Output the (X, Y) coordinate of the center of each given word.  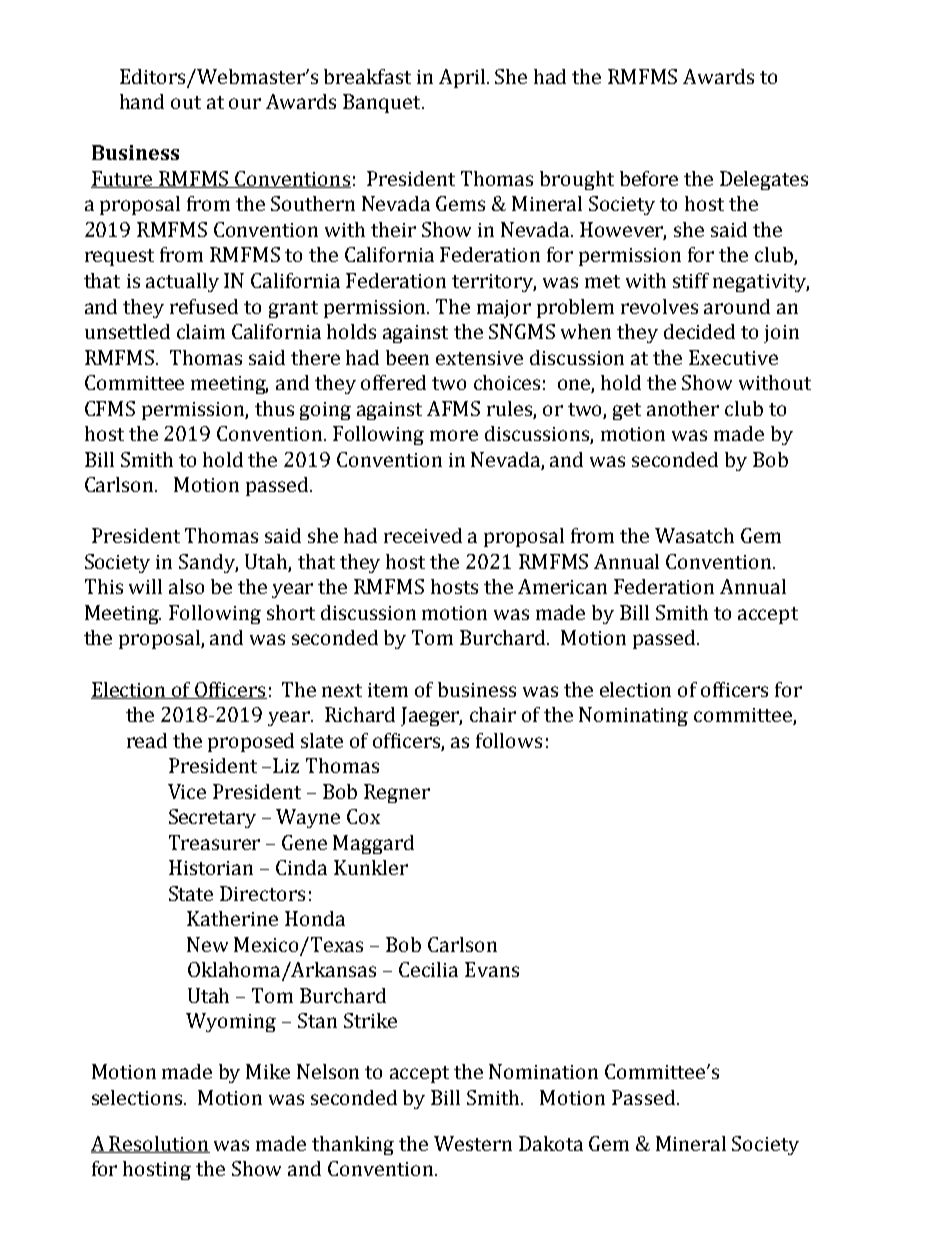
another (683, 408)
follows (509, 740)
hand (142, 101)
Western (473, 1143)
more (454, 435)
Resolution (159, 1144)
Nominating (633, 716)
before (649, 178)
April (463, 78)
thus (274, 408)
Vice (187, 791)
